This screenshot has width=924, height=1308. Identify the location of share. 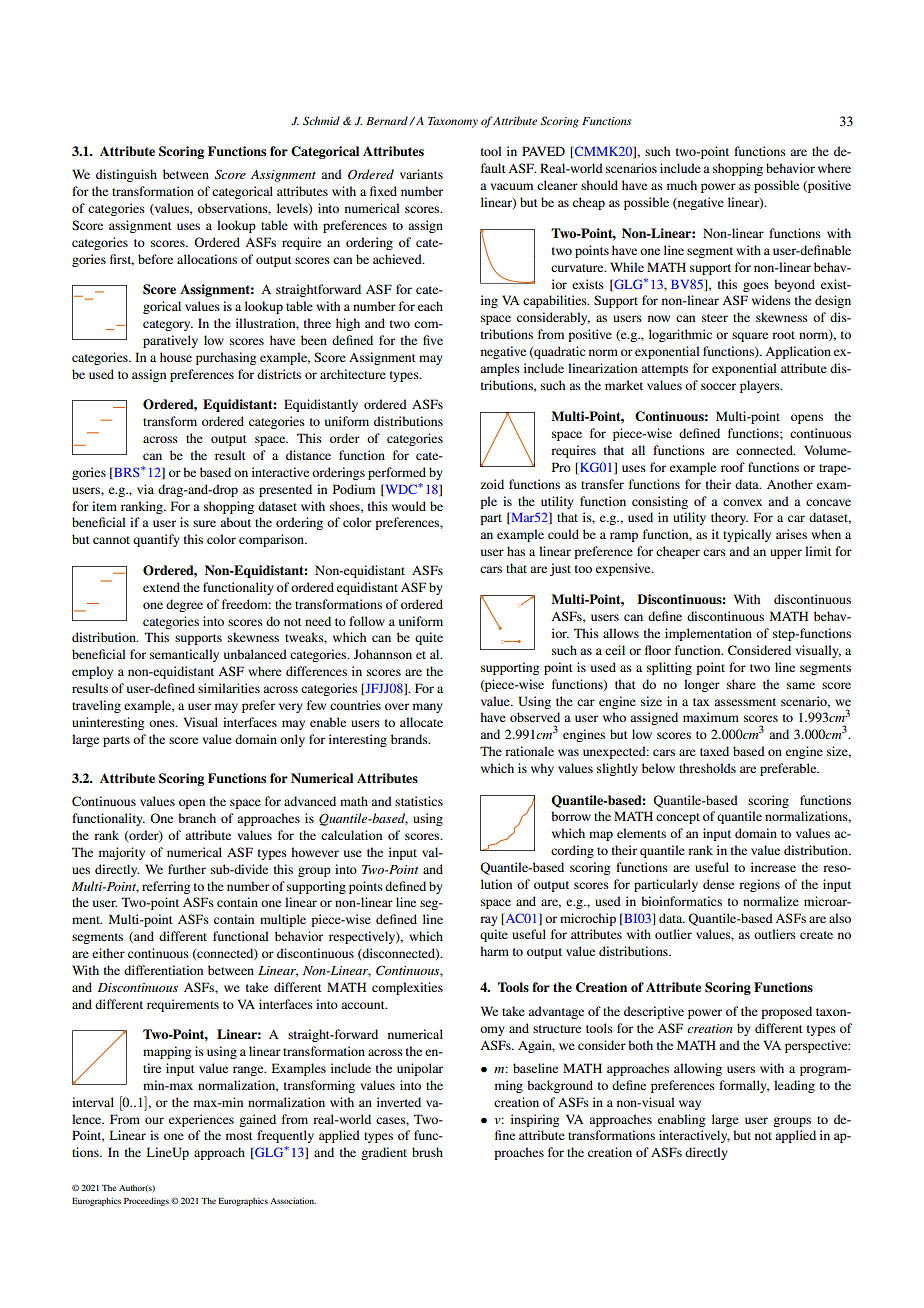
(741, 684).
